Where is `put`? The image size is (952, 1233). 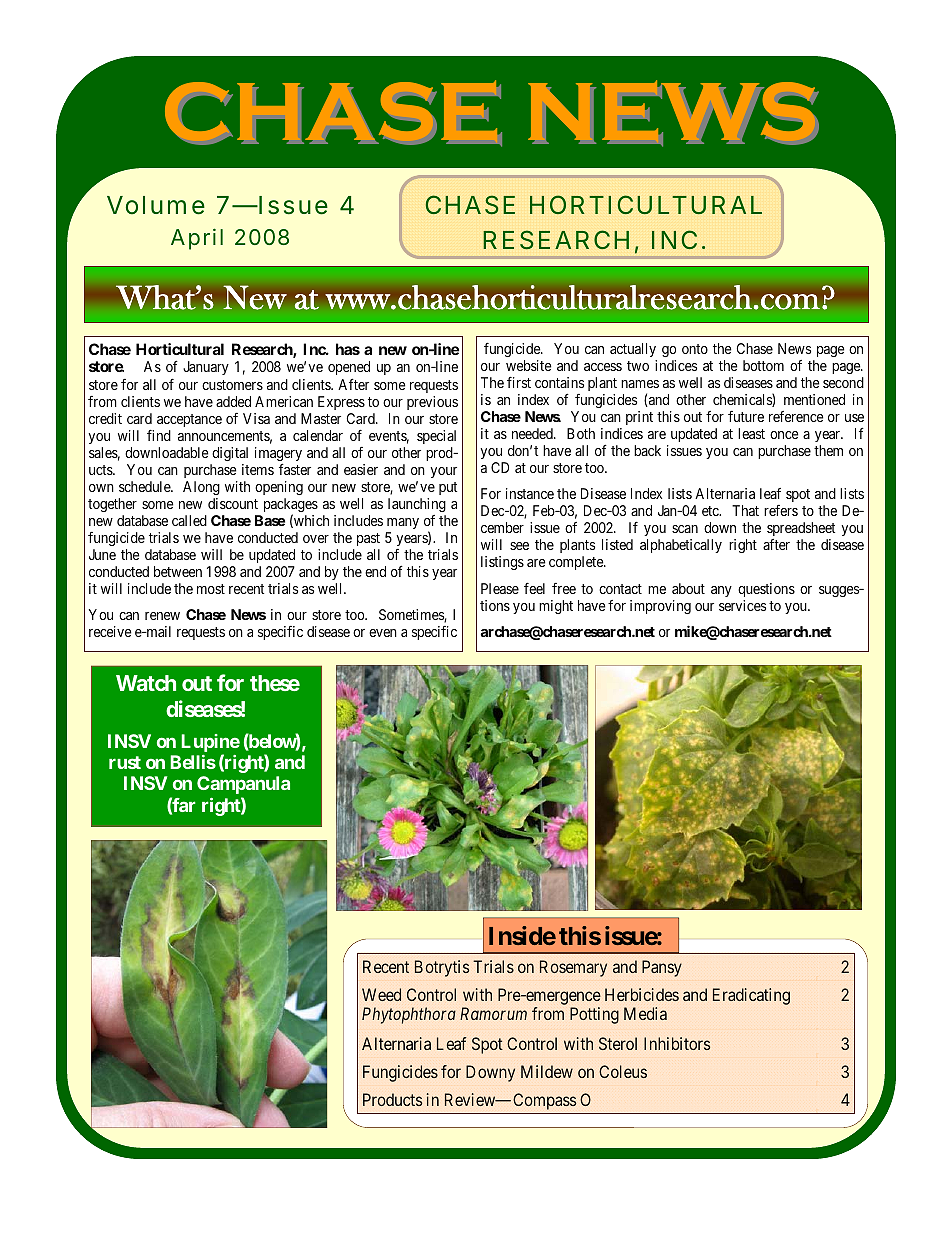
put is located at coordinates (448, 488).
